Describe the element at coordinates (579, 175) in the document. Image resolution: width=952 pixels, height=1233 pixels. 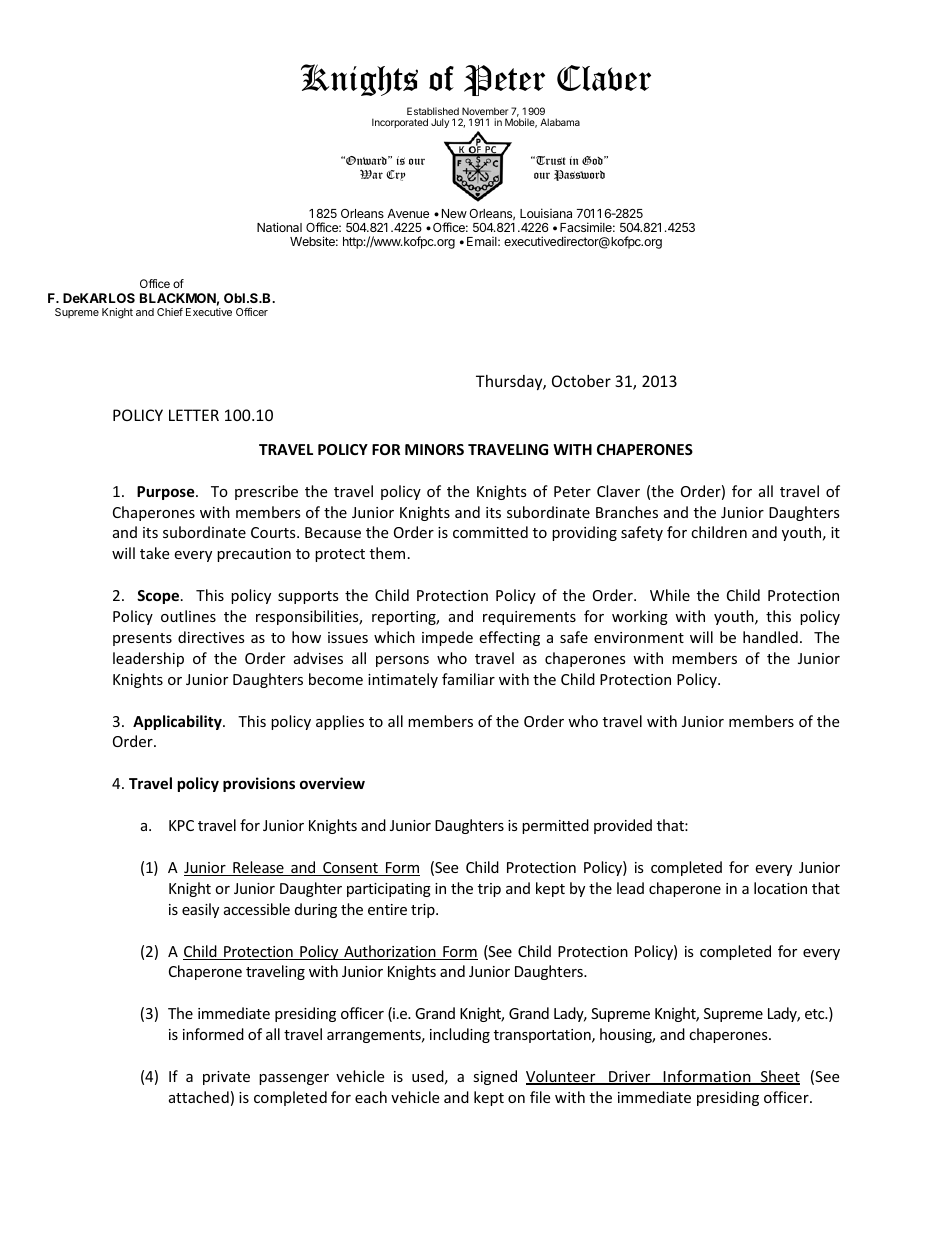
I see `Password` at that location.
